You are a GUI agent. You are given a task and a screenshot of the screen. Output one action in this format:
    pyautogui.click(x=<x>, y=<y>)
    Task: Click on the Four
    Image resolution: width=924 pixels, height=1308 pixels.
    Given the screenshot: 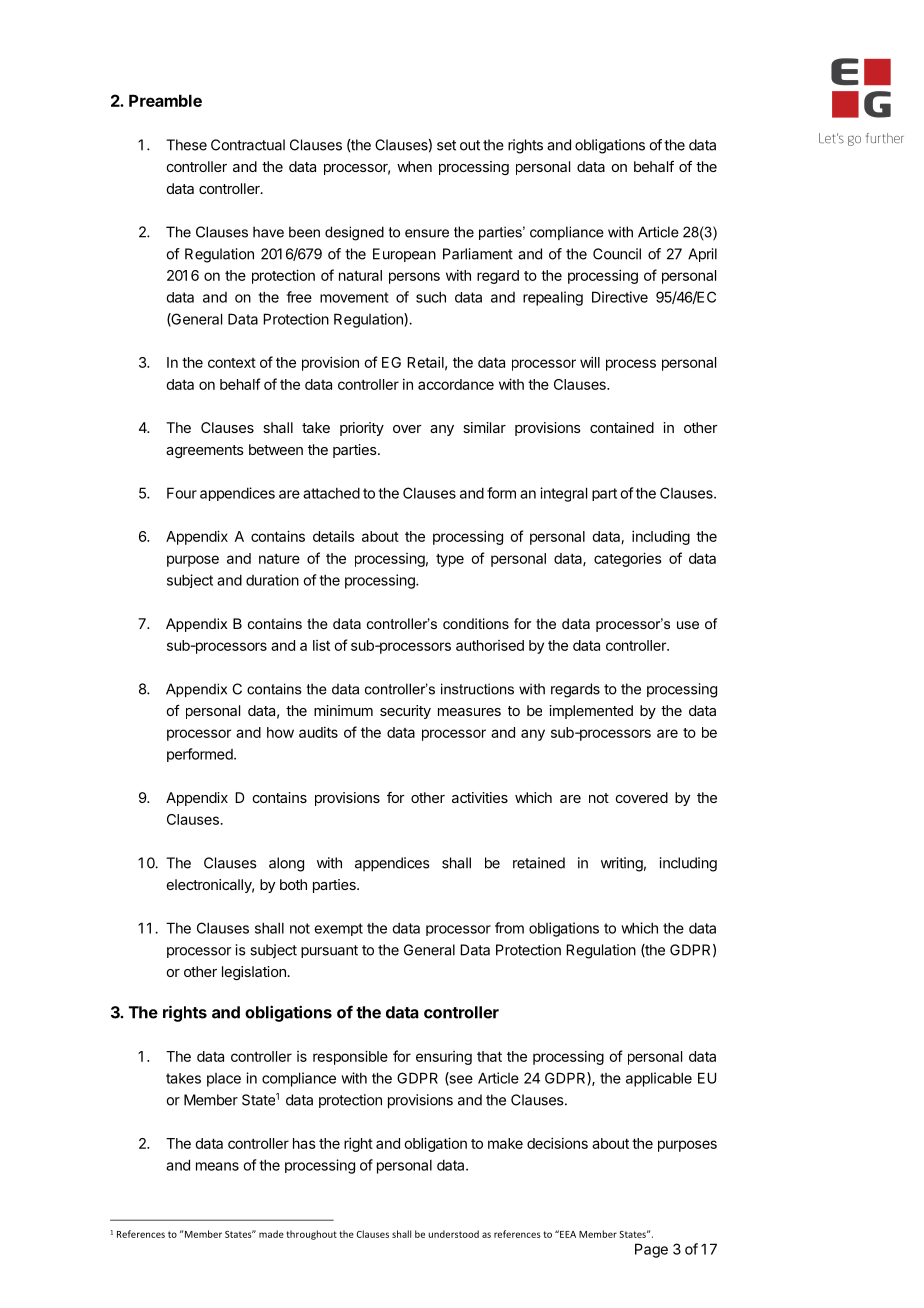 What is the action you would take?
    pyautogui.click(x=182, y=493)
